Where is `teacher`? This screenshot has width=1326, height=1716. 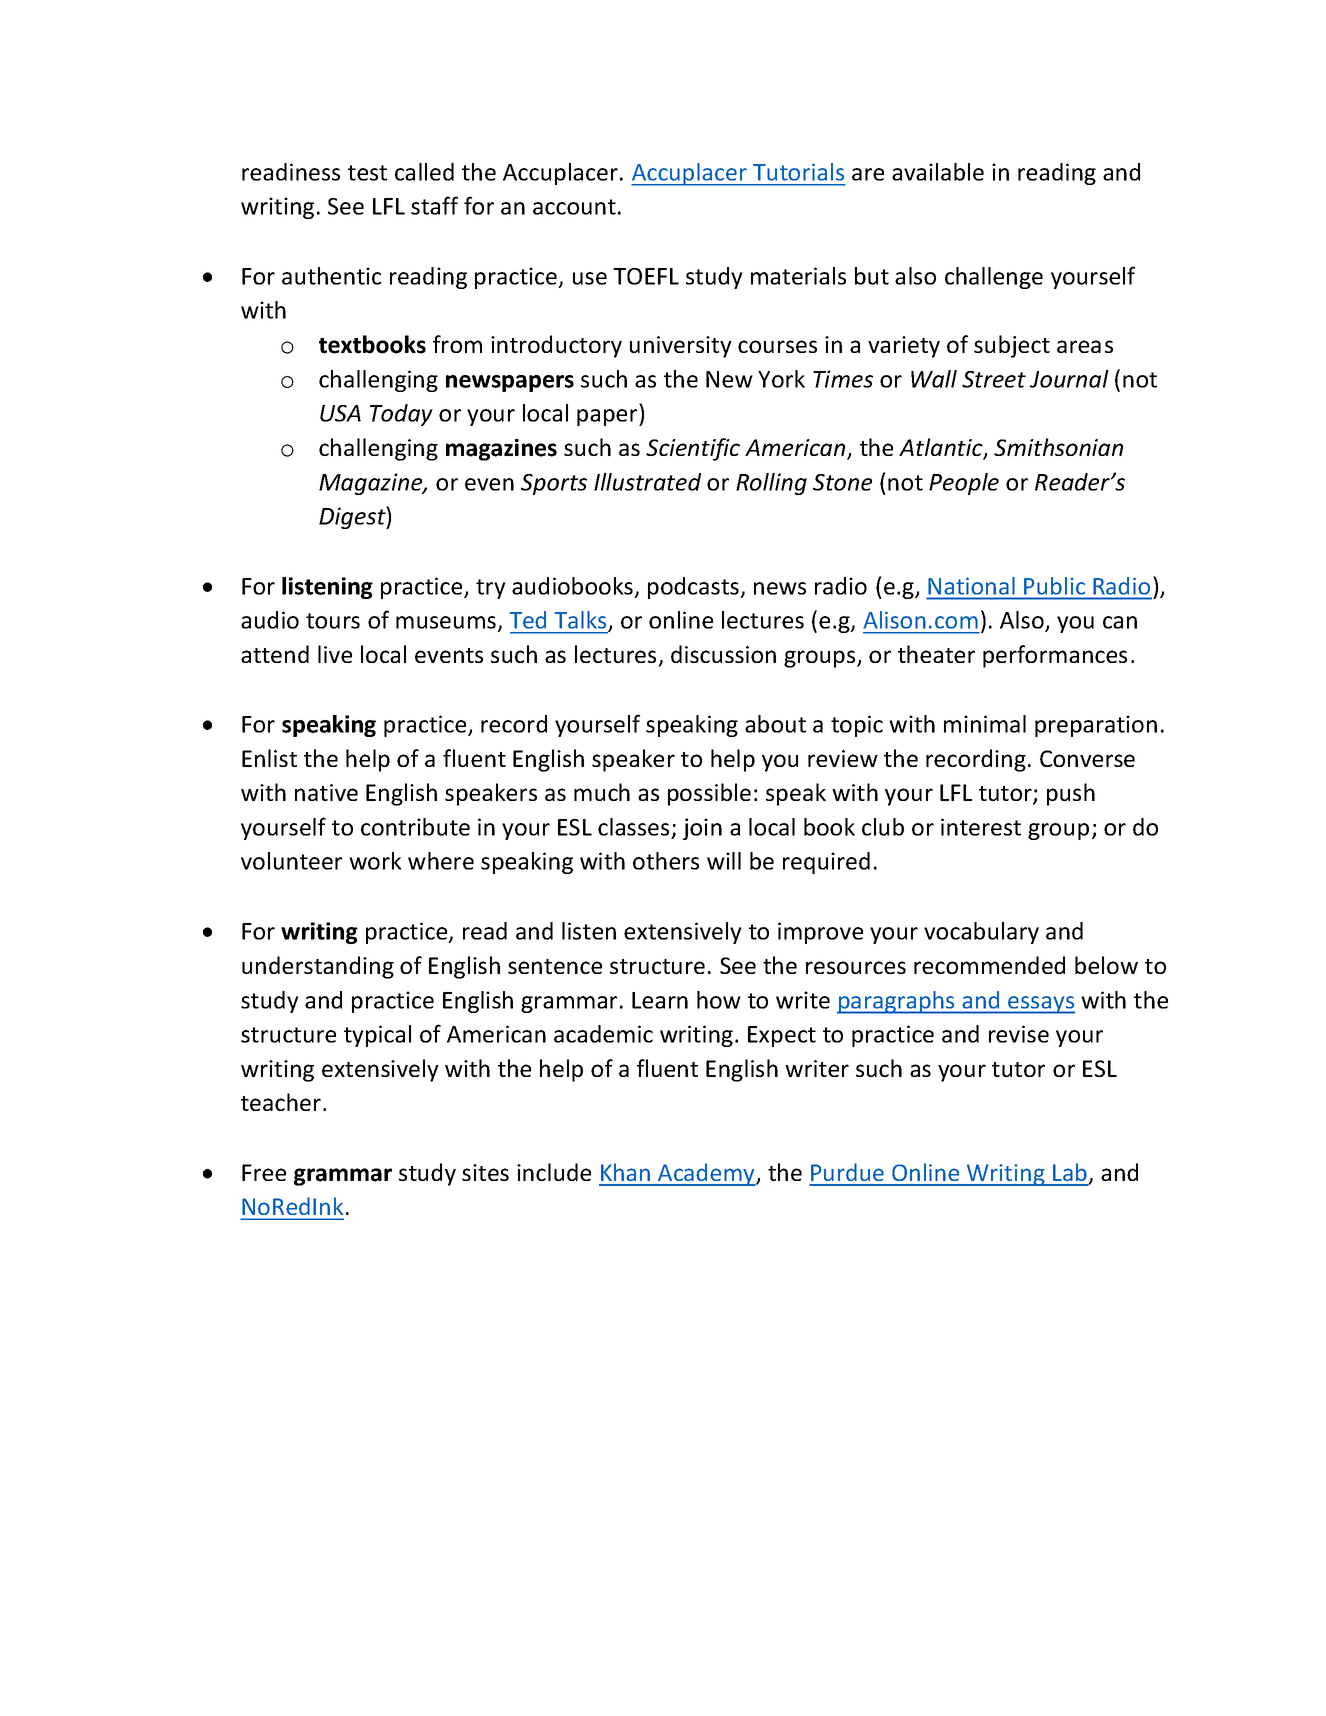
teacher is located at coordinates (281, 1102).
